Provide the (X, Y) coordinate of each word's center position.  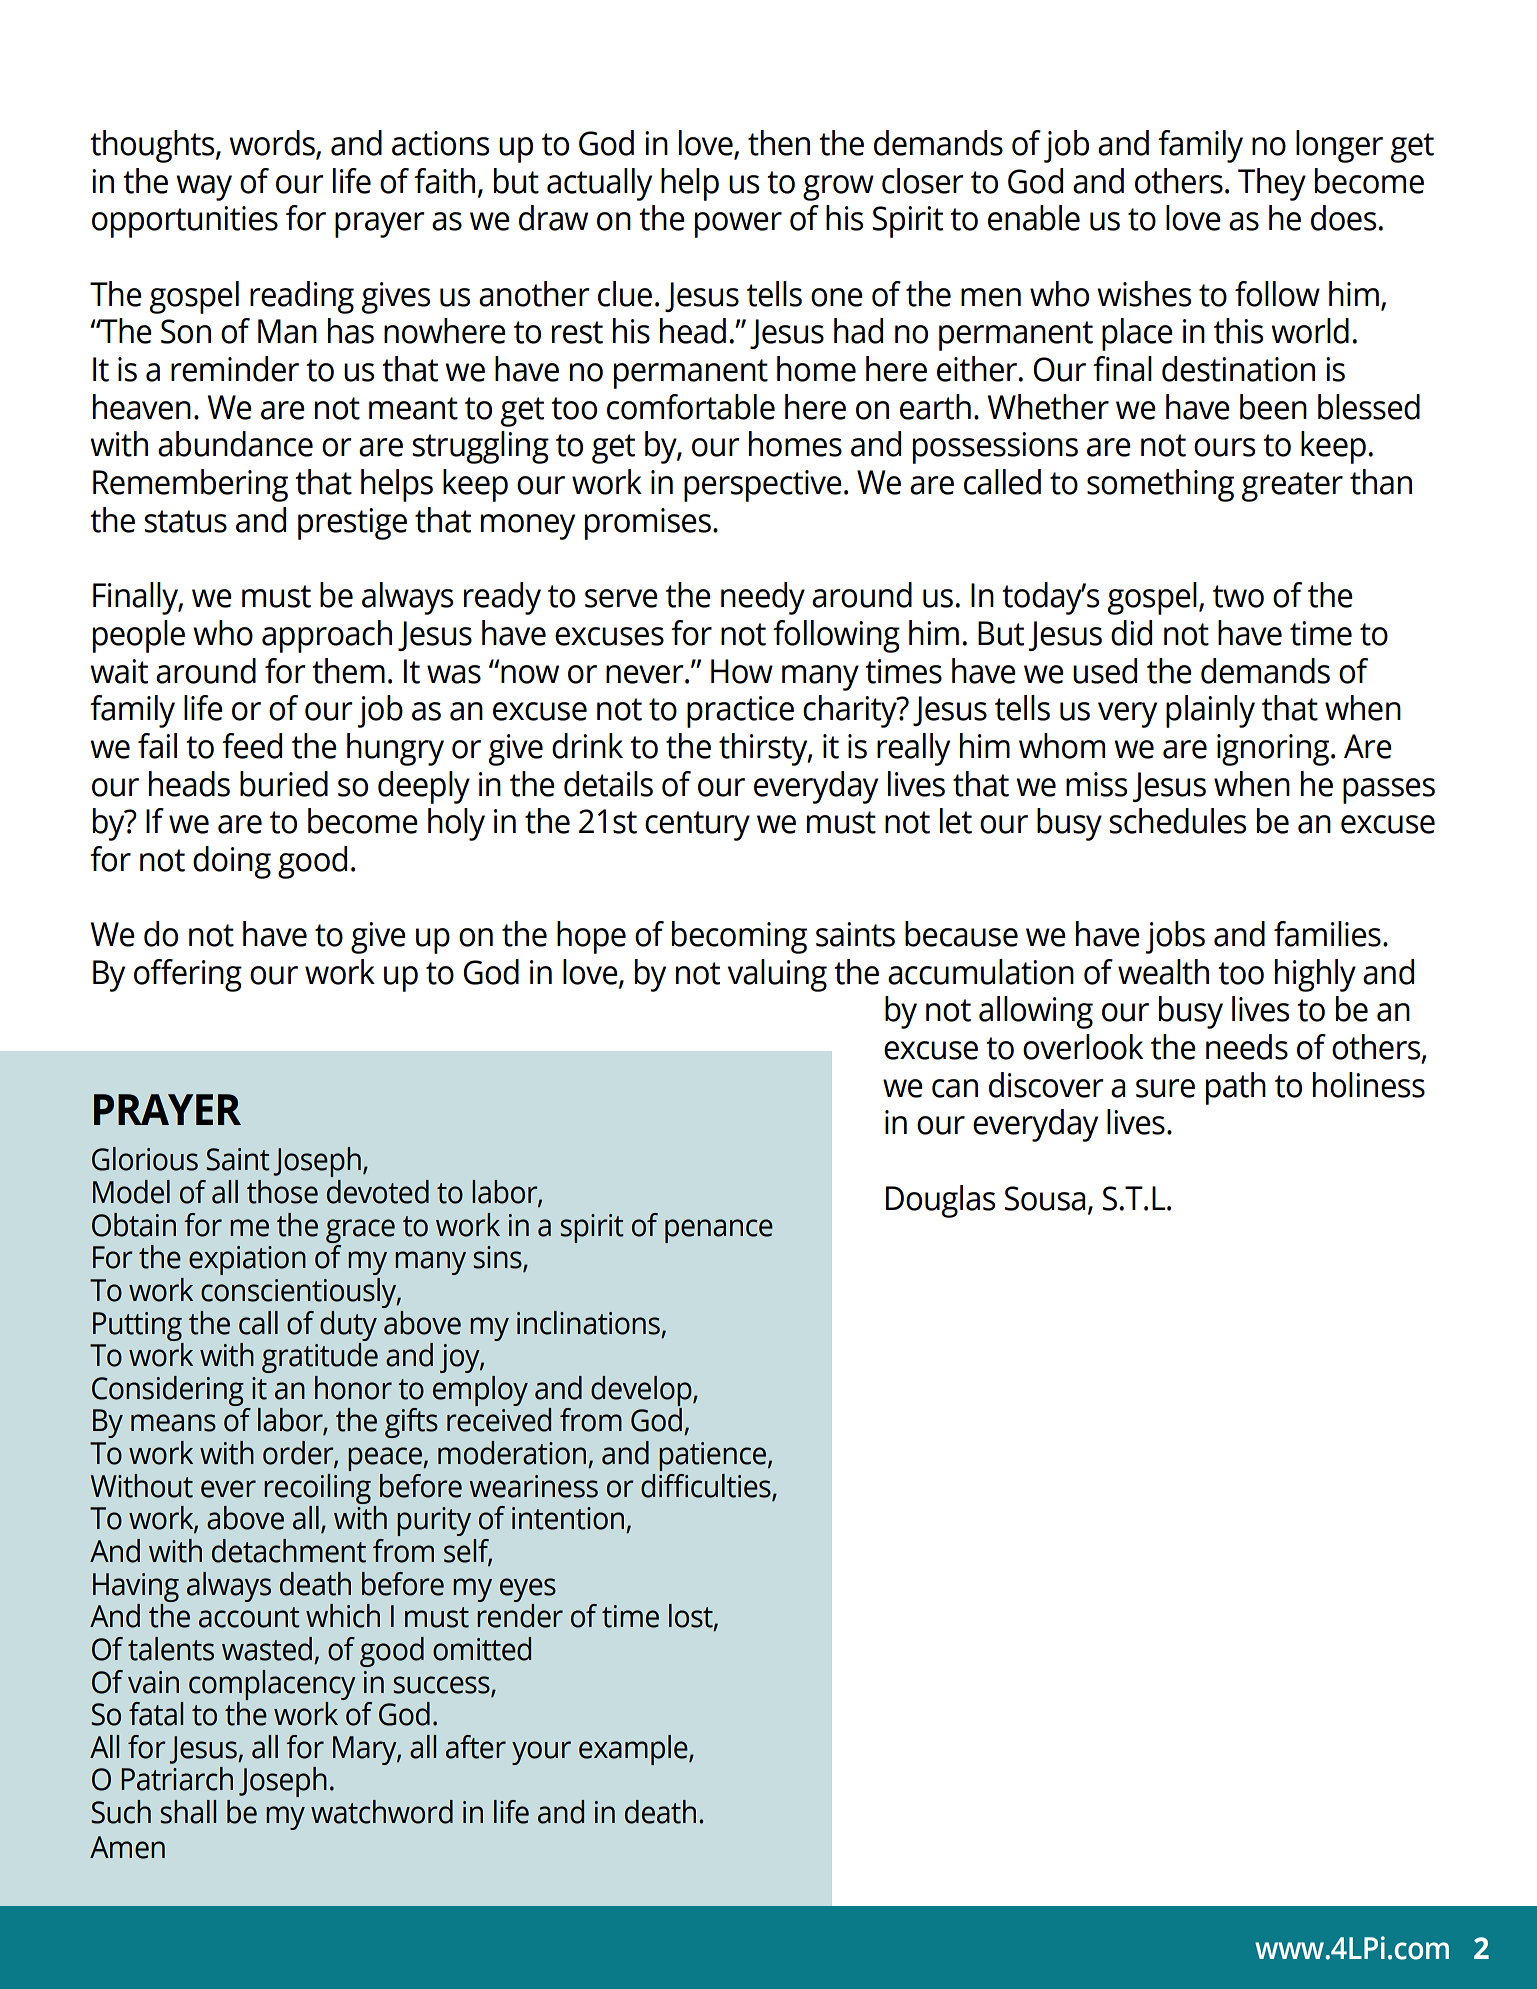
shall (188, 1812)
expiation (247, 1260)
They (1272, 184)
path (1236, 1088)
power (738, 225)
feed (252, 746)
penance (719, 1231)
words (273, 144)
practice (740, 712)
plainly (1210, 711)
